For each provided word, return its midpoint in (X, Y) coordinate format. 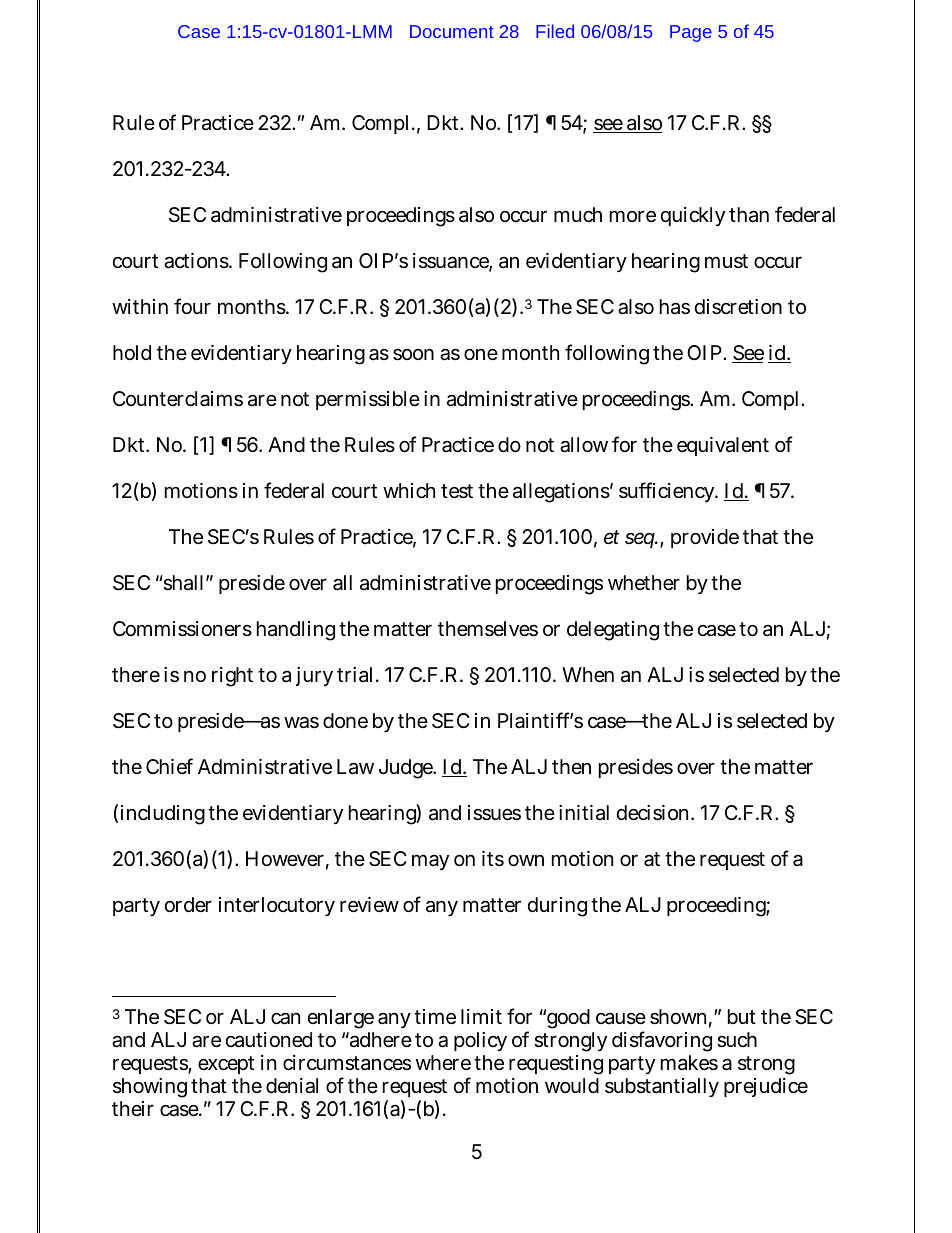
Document (452, 31)
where (443, 1063)
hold (132, 352)
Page (691, 33)
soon (413, 355)
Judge (407, 769)
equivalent (723, 446)
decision (655, 813)
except (226, 1065)
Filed (555, 31)
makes (689, 1063)
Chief (169, 766)
